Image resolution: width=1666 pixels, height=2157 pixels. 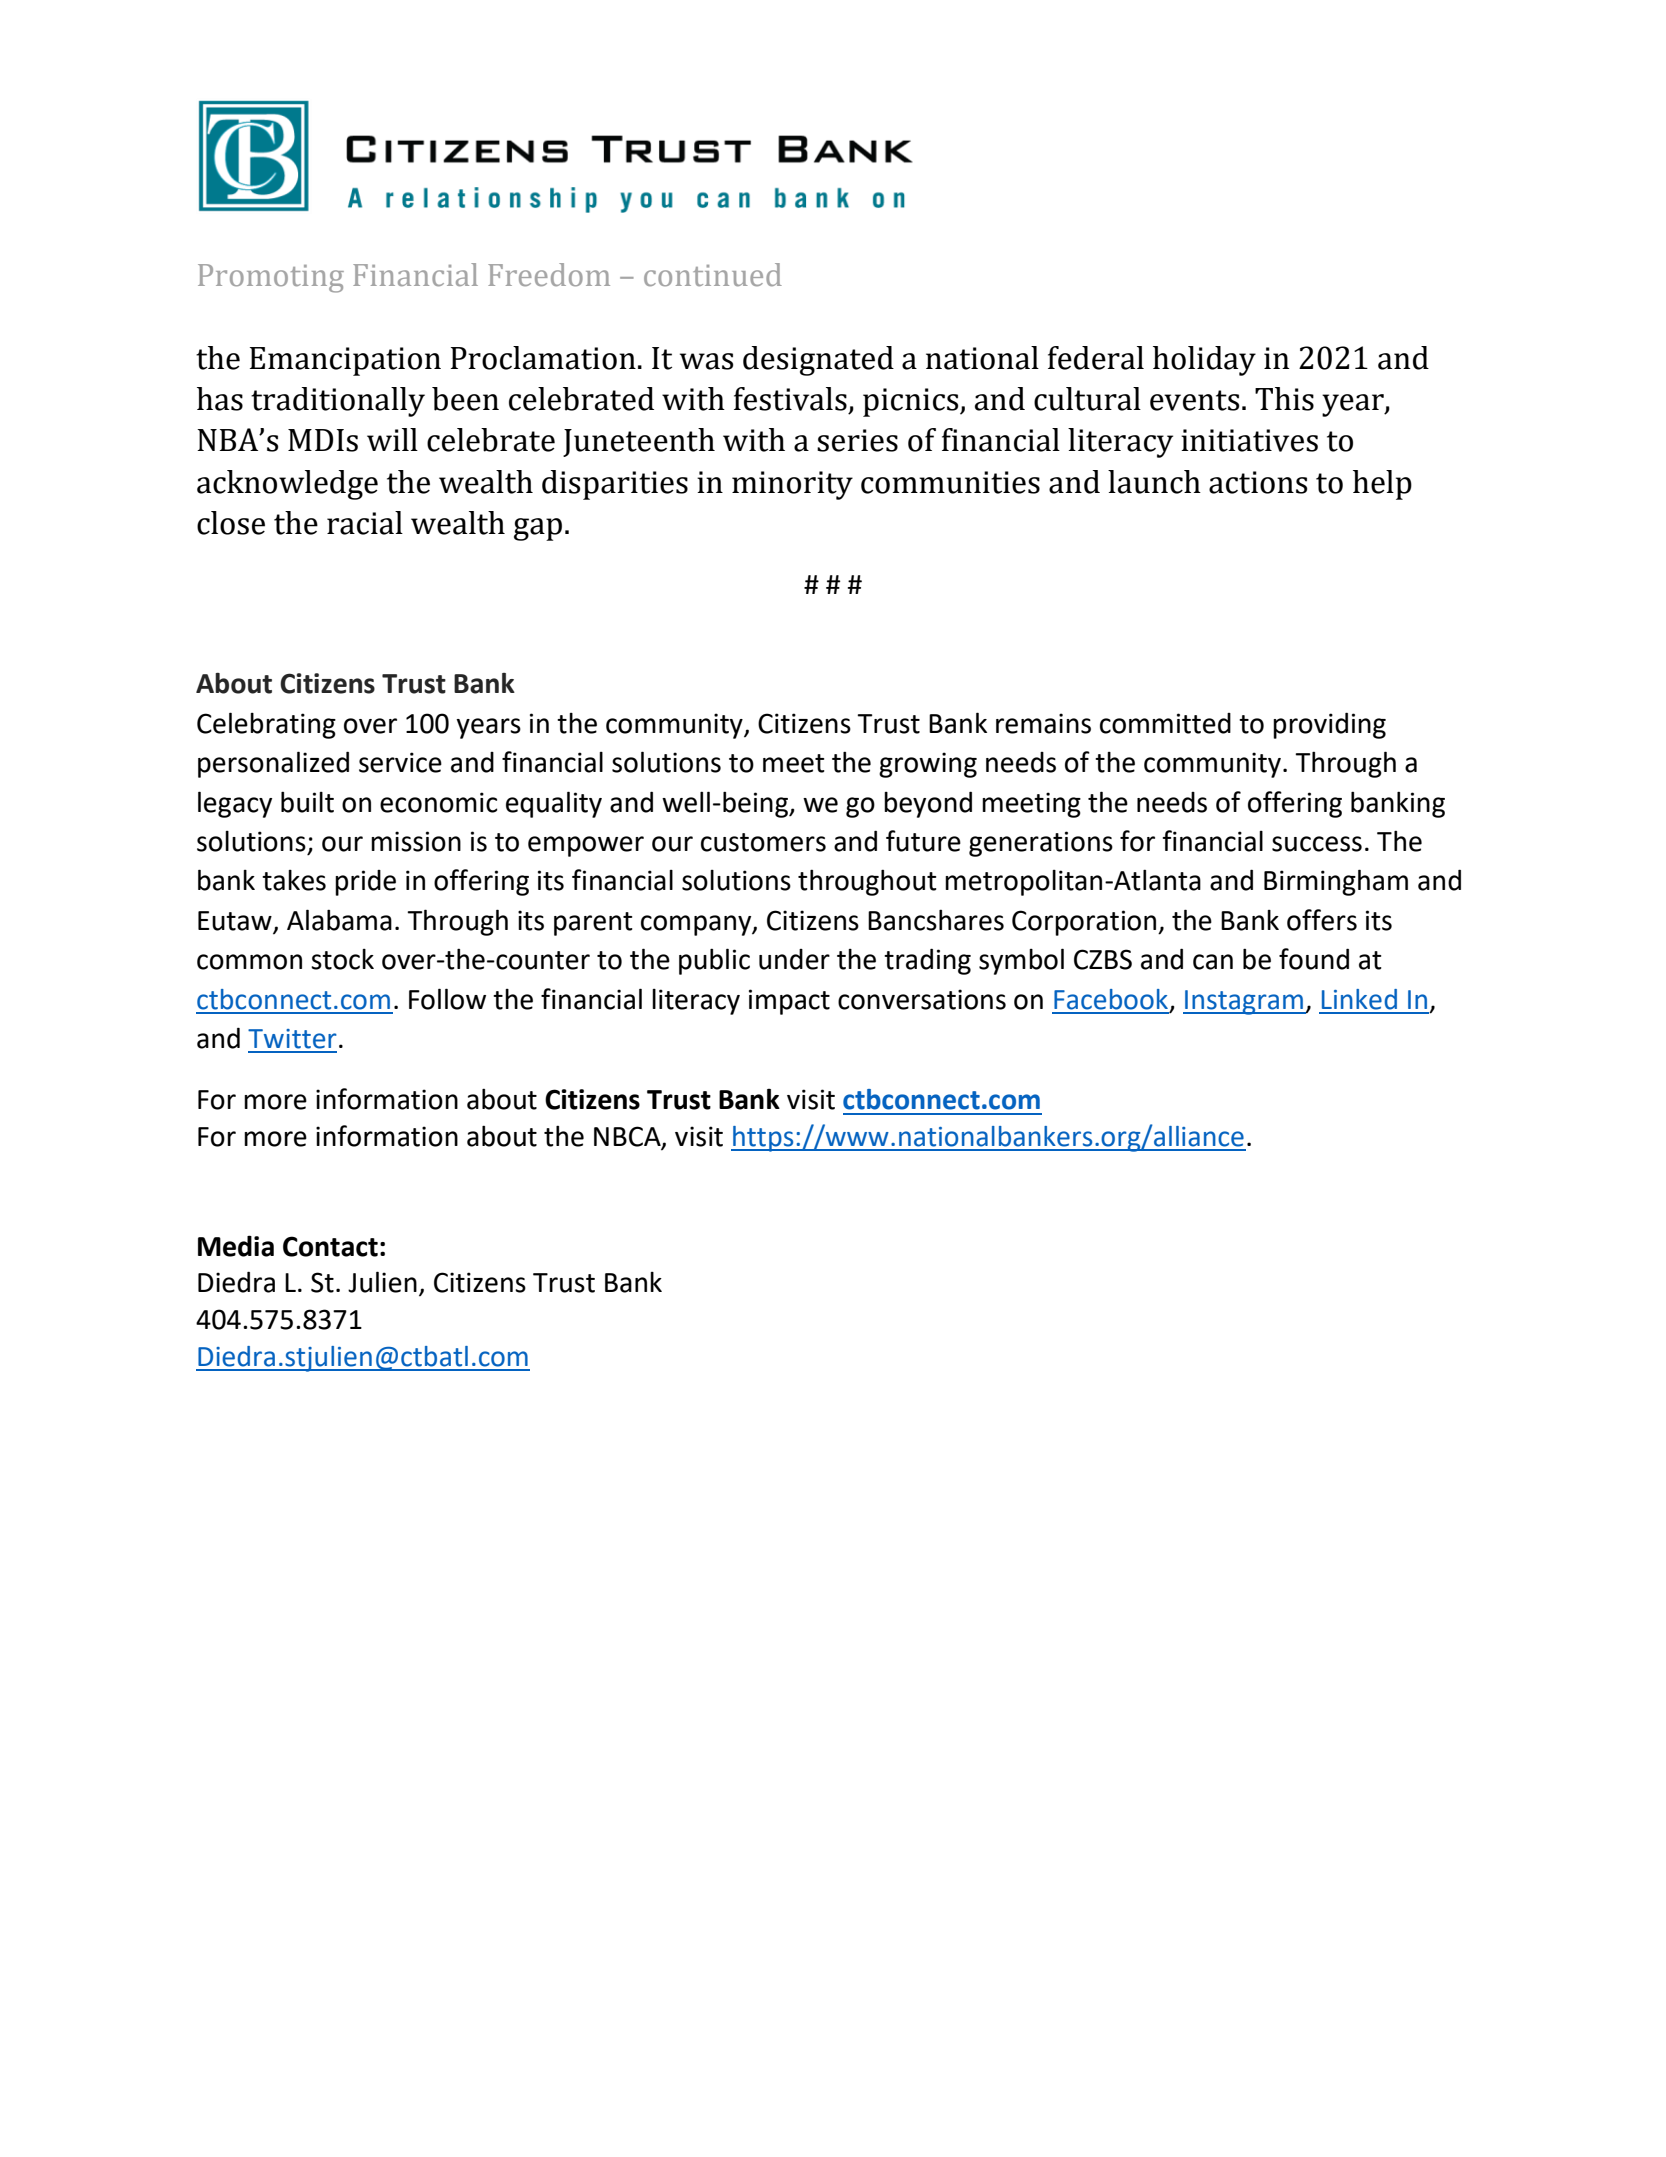 What do you see at coordinates (1244, 1002) in the page?
I see `Instagram` at bounding box center [1244, 1002].
